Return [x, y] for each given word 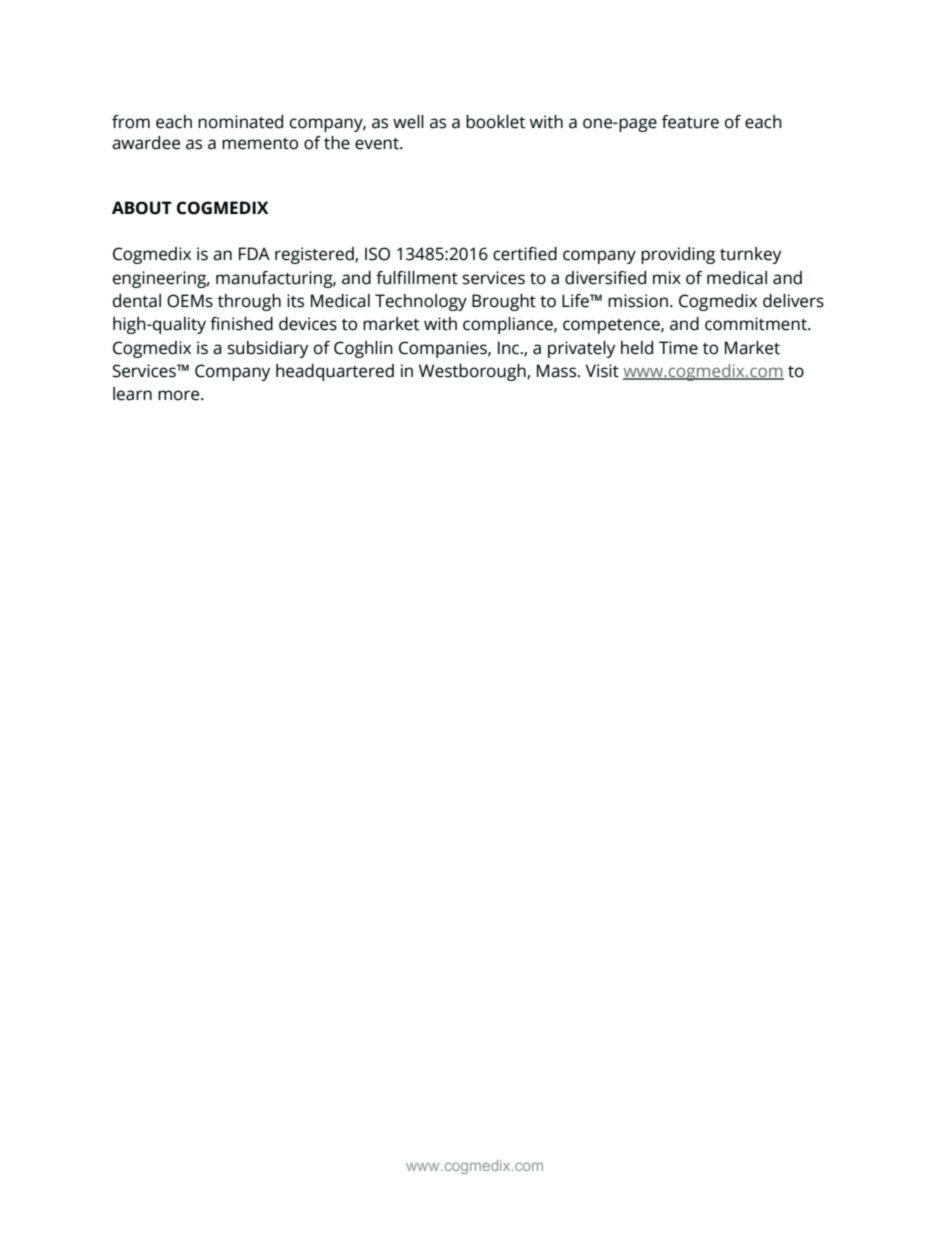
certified [525, 254]
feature [690, 122]
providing [678, 255]
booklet [495, 122]
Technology [421, 302]
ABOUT [142, 208]
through [249, 302]
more [180, 395]
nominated [240, 122]
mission [638, 301]
